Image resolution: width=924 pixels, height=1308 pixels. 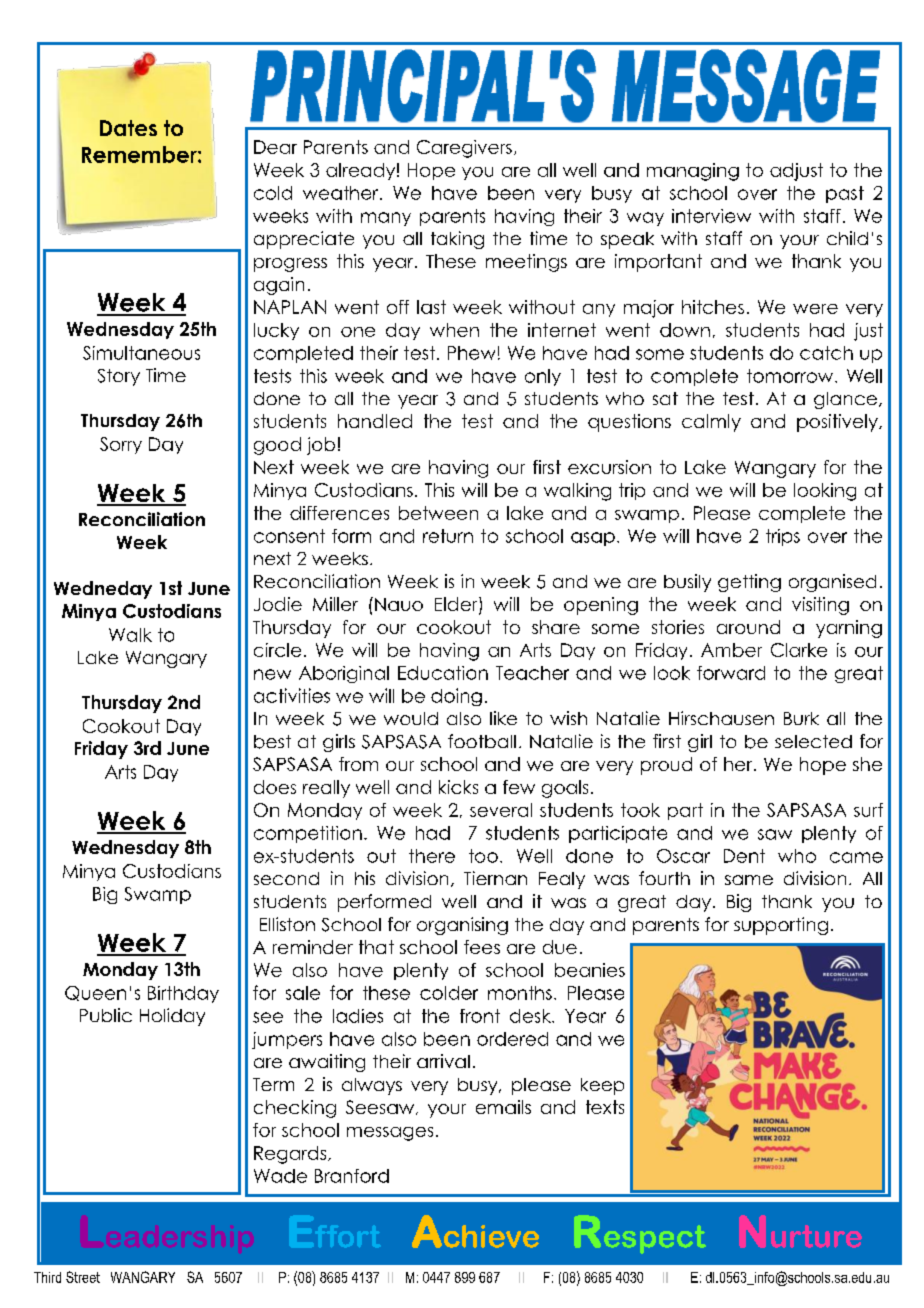 What do you see at coordinates (121, 445) in the screenshot?
I see `Sorry` at bounding box center [121, 445].
